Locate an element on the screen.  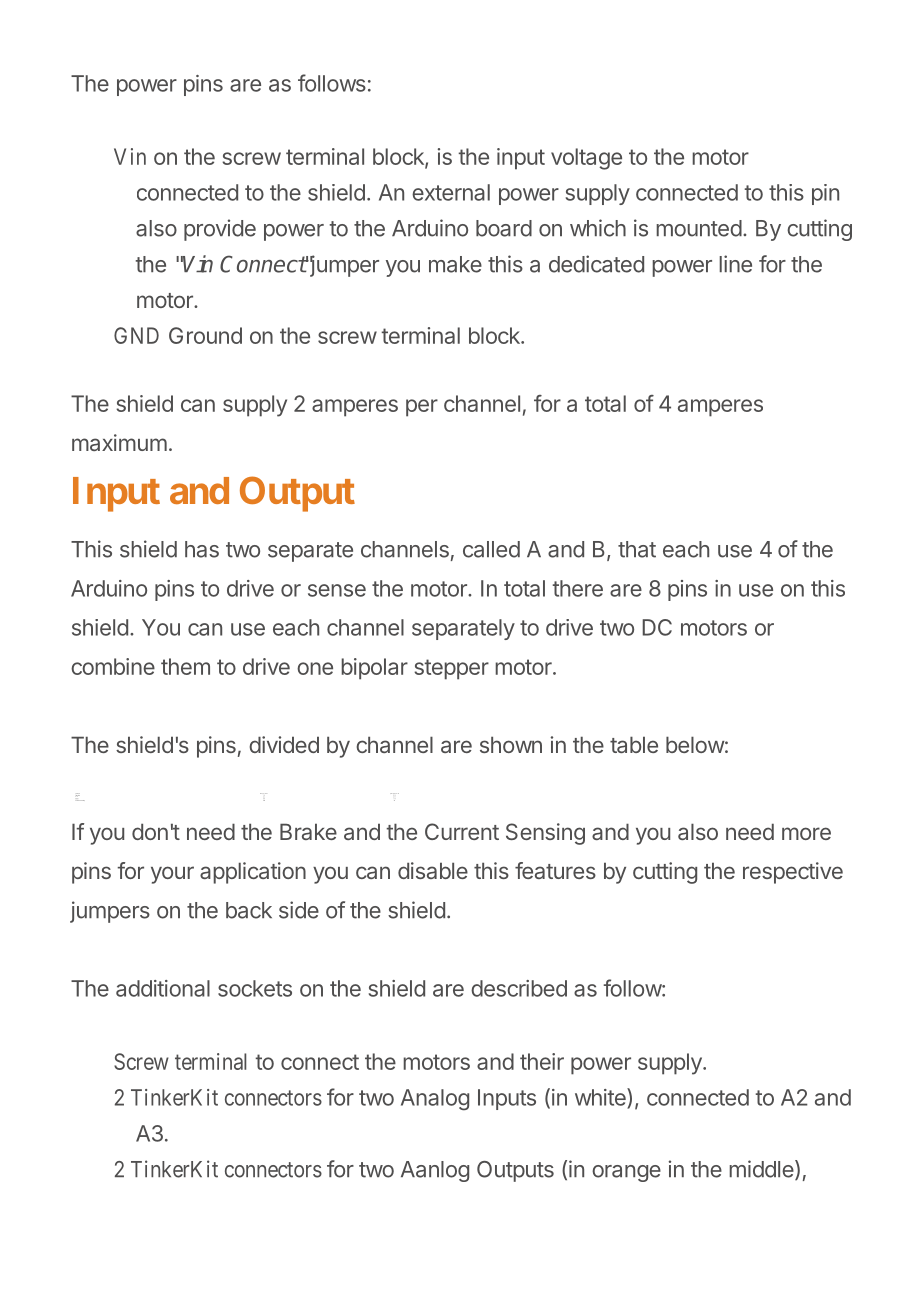
additional is located at coordinates (163, 988).
